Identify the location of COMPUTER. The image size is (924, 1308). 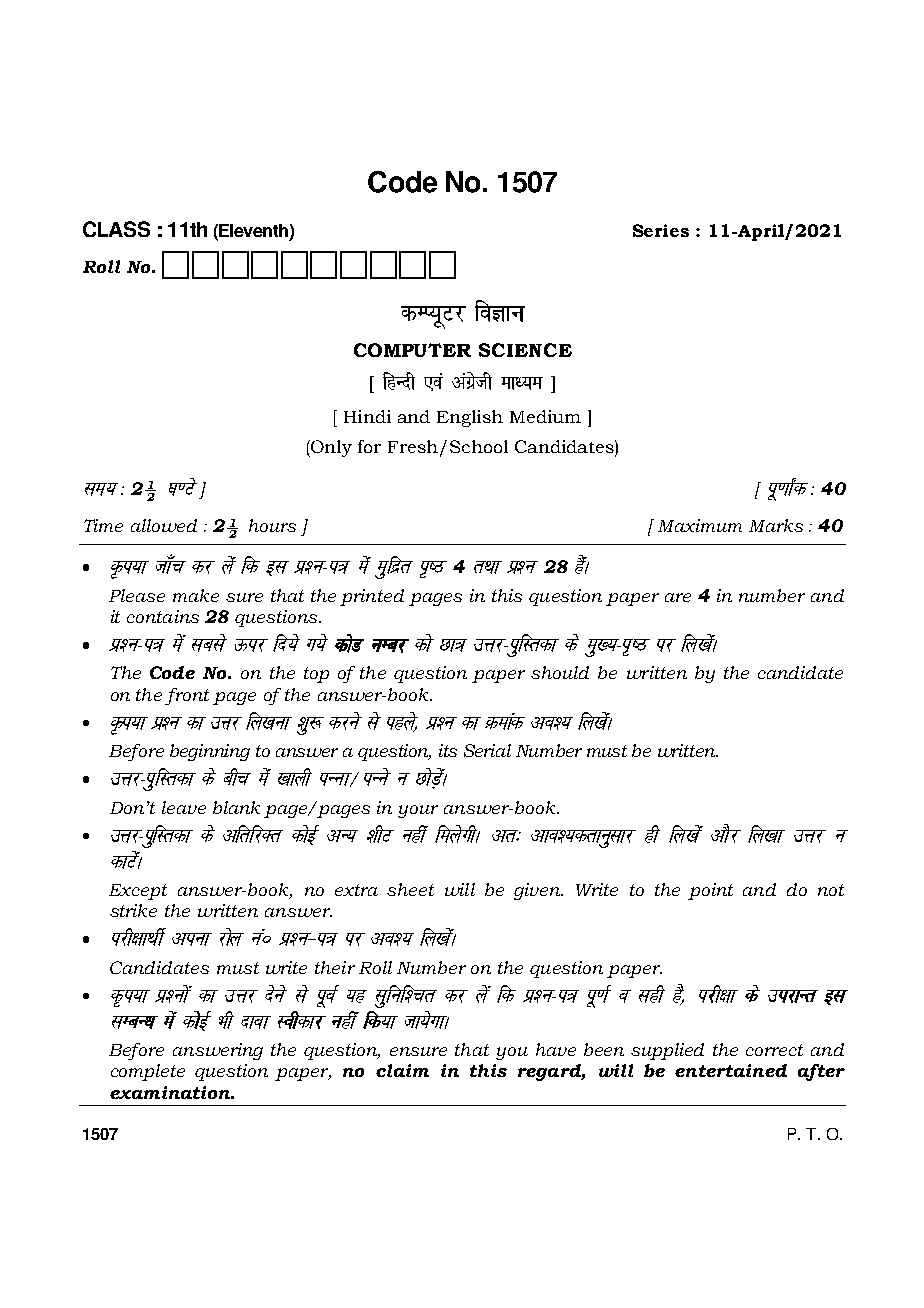
(412, 350).
